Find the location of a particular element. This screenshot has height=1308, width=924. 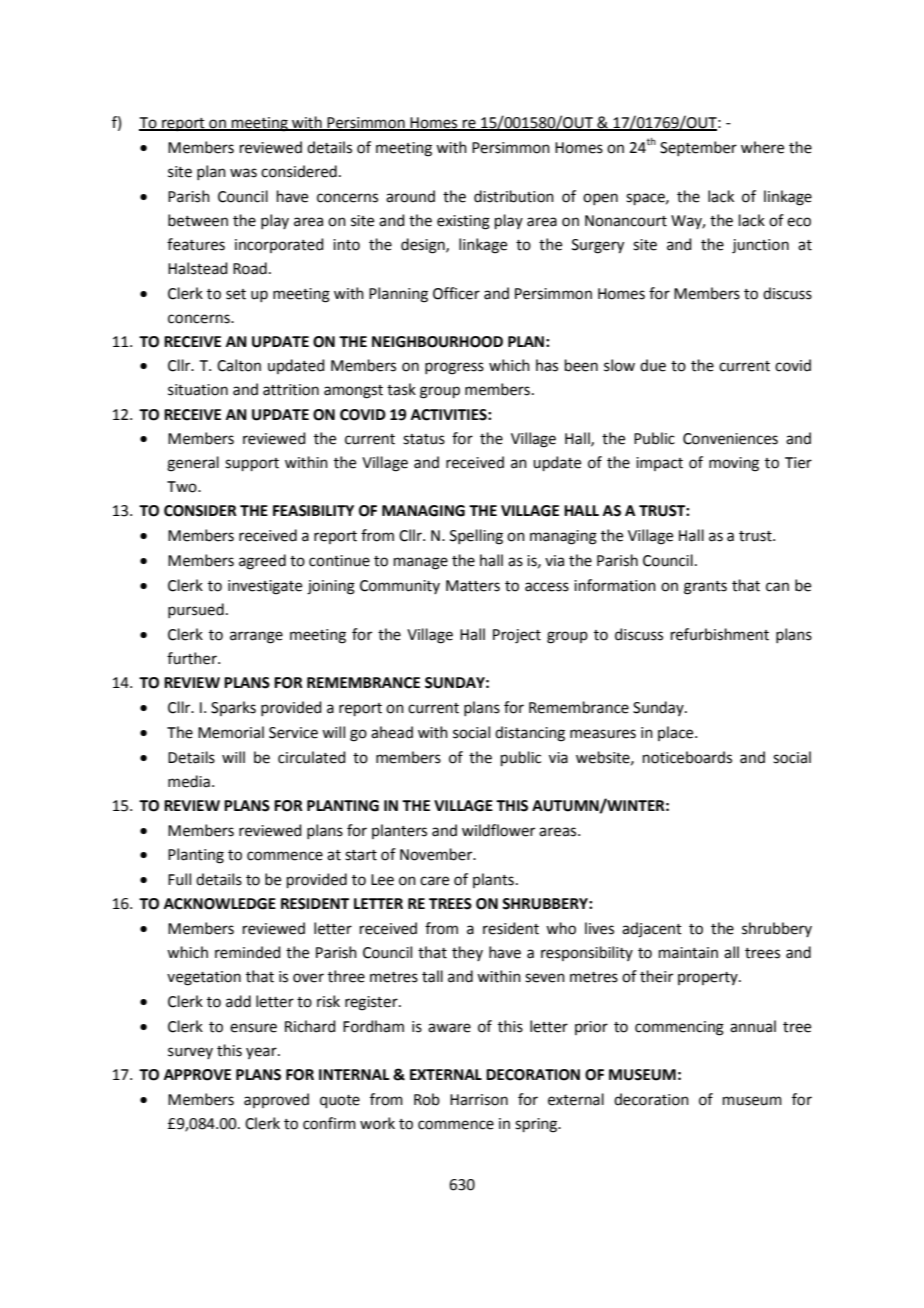

support is located at coordinates (252, 464).
